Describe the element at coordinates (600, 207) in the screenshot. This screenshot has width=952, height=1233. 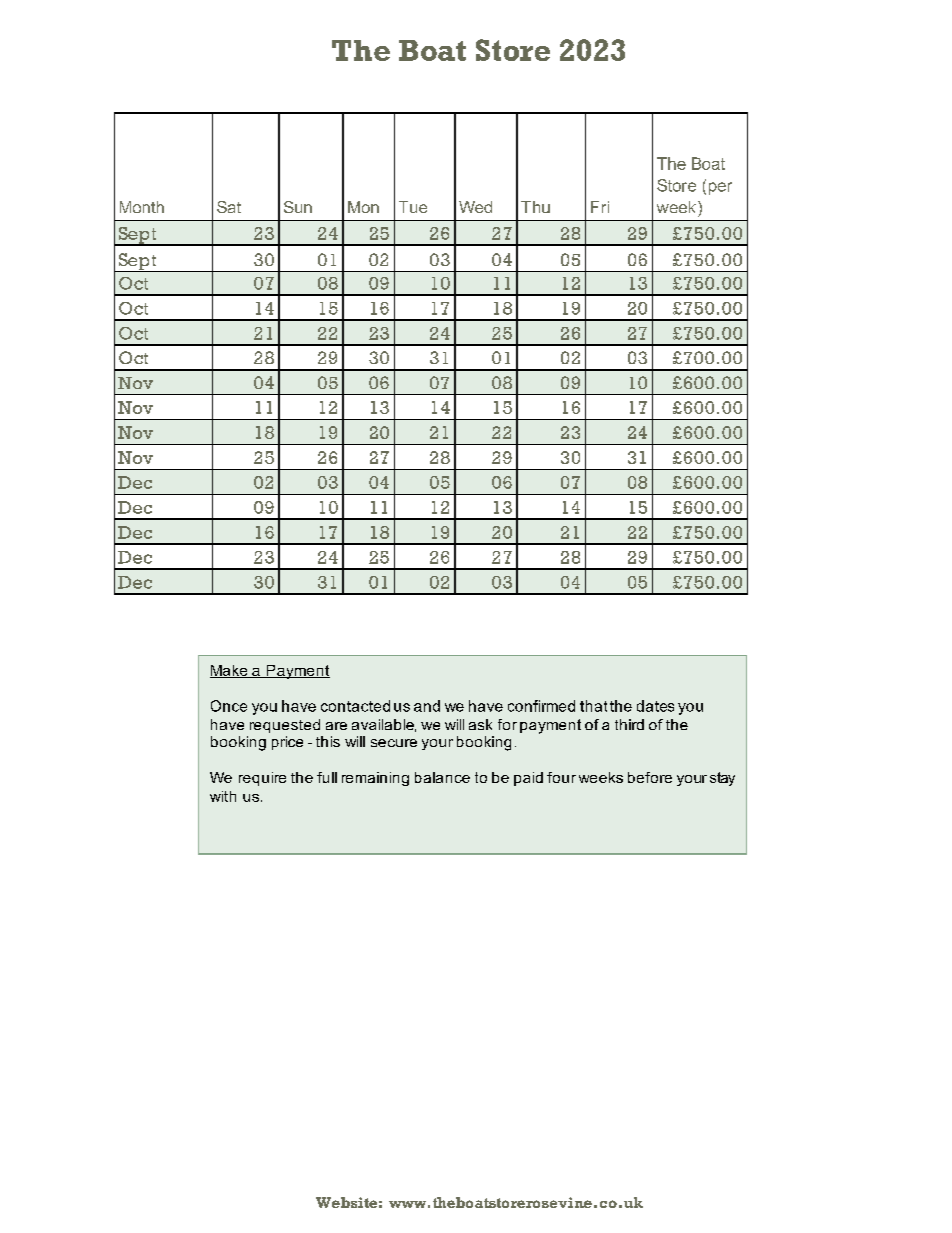
I see `Fri` at that location.
